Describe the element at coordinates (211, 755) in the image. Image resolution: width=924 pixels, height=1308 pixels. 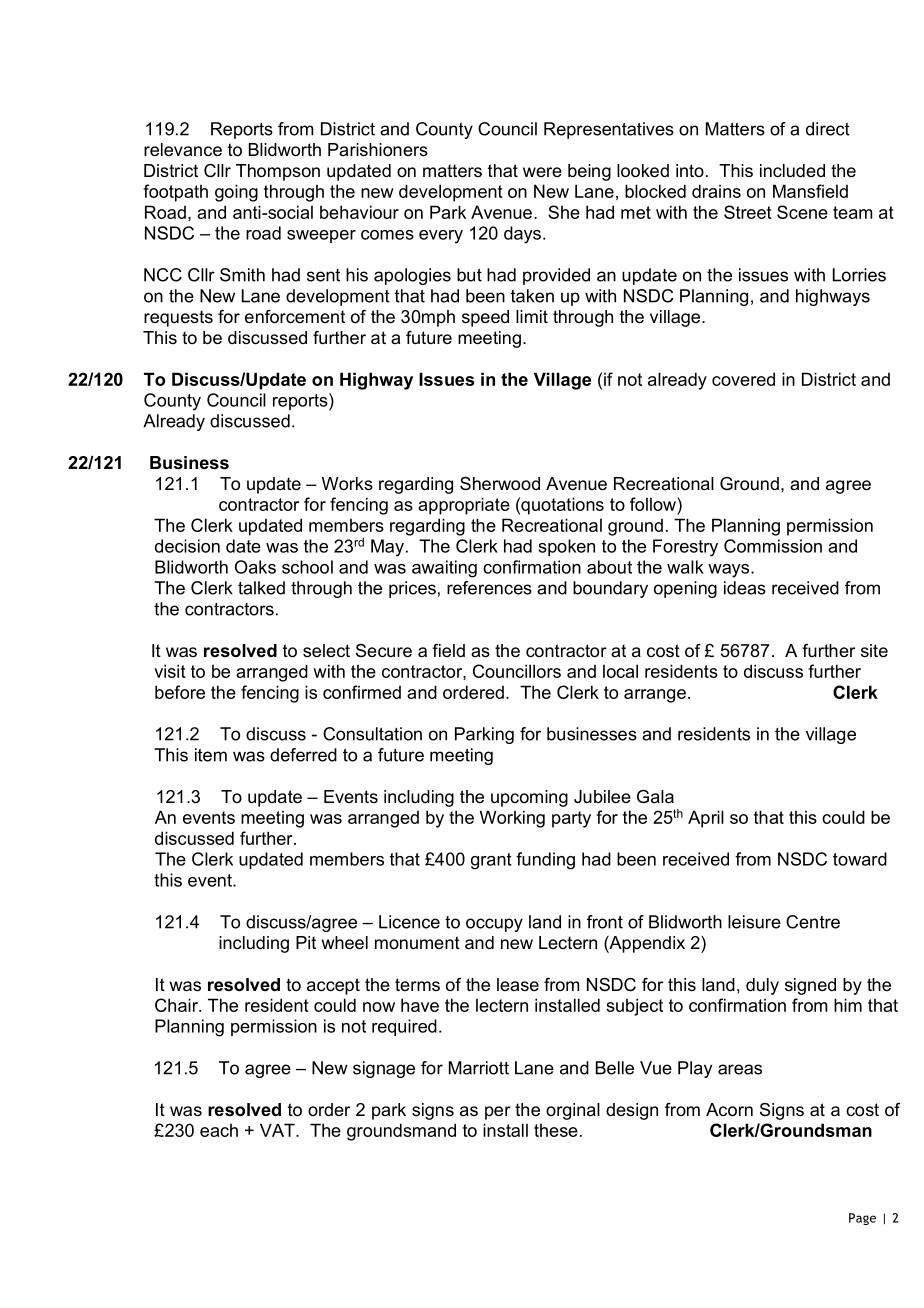
I see `item` at that location.
